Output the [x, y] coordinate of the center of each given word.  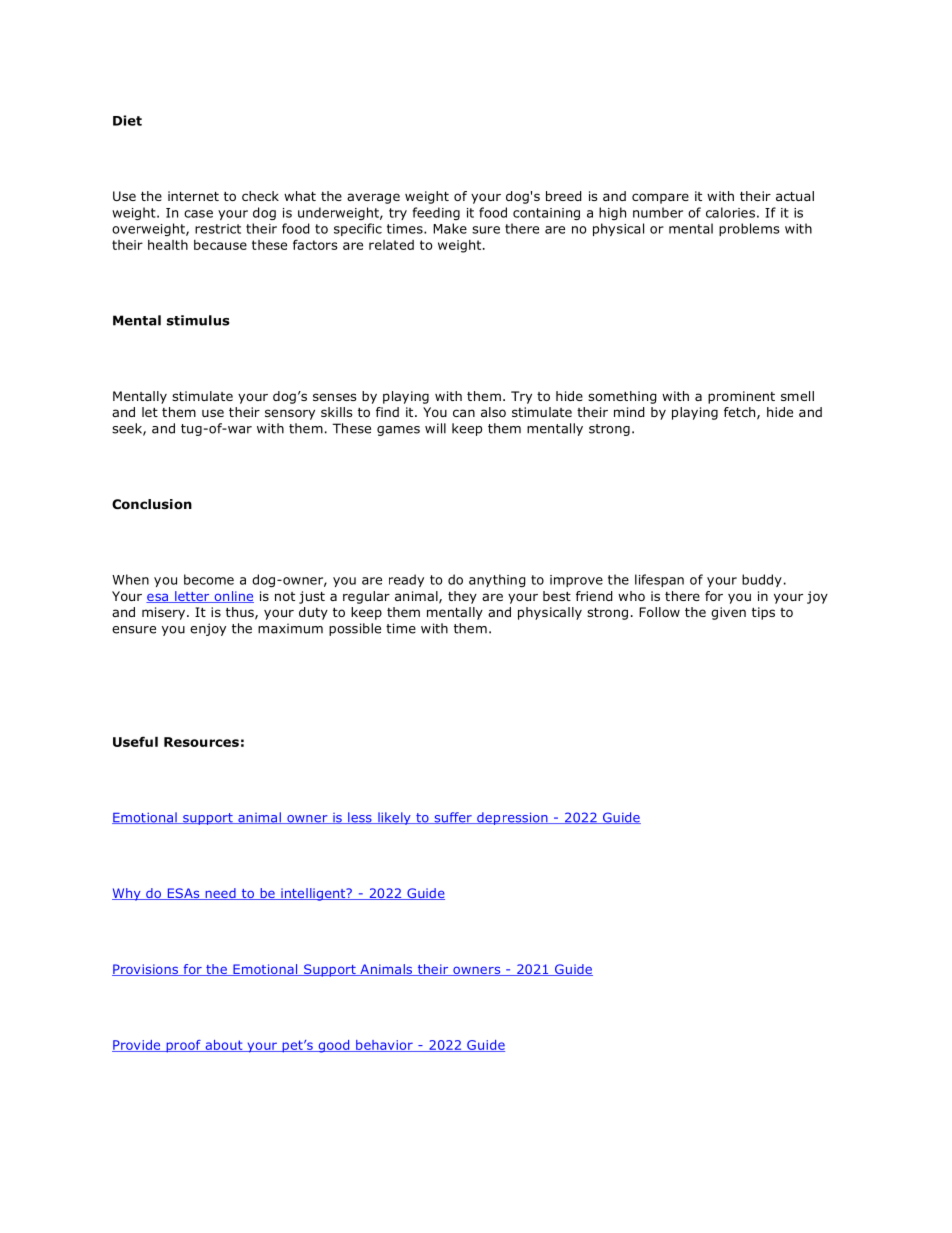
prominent [741, 397]
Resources [201, 742]
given [728, 613]
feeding [436, 213]
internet [193, 196]
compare [660, 198]
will [435, 428]
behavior [384, 1046]
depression [512, 818]
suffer [453, 818]
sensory [290, 414]
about [224, 1046]
